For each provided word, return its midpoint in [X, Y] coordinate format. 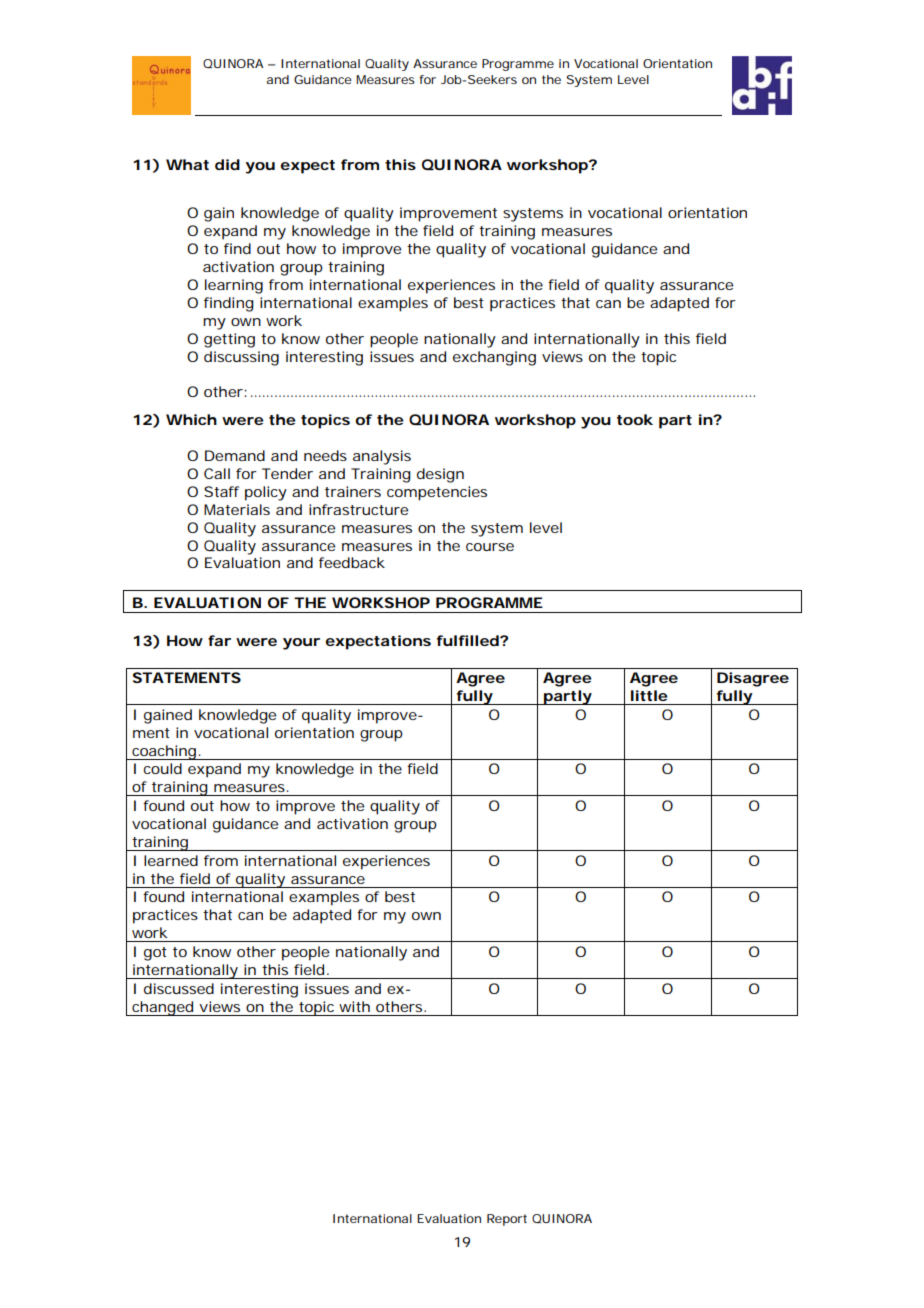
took [635, 419]
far [219, 640]
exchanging [494, 358]
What [187, 164]
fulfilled [468, 640]
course [490, 547]
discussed [179, 988]
